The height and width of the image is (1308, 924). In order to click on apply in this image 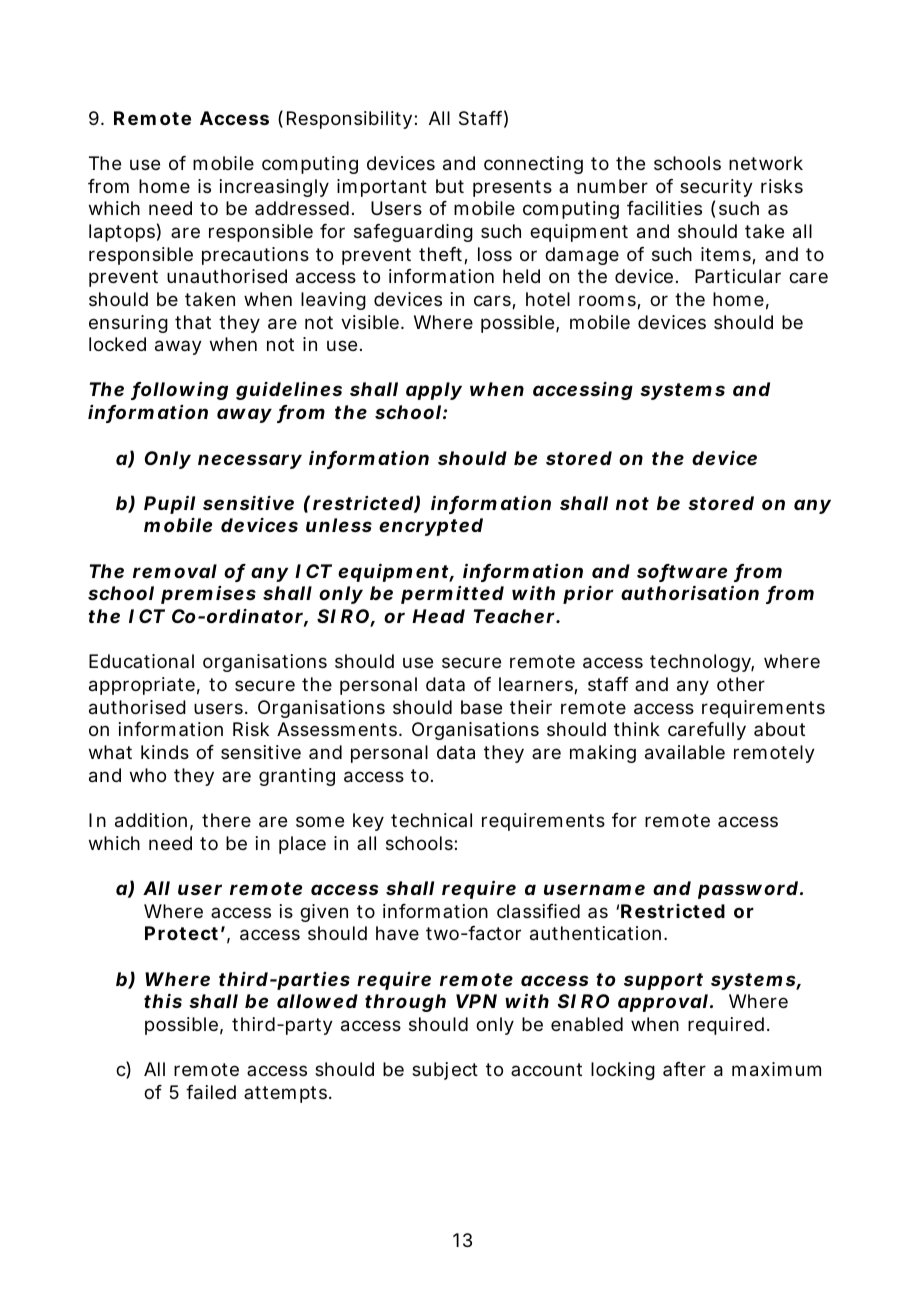, I will do `click(434, 391)`.
